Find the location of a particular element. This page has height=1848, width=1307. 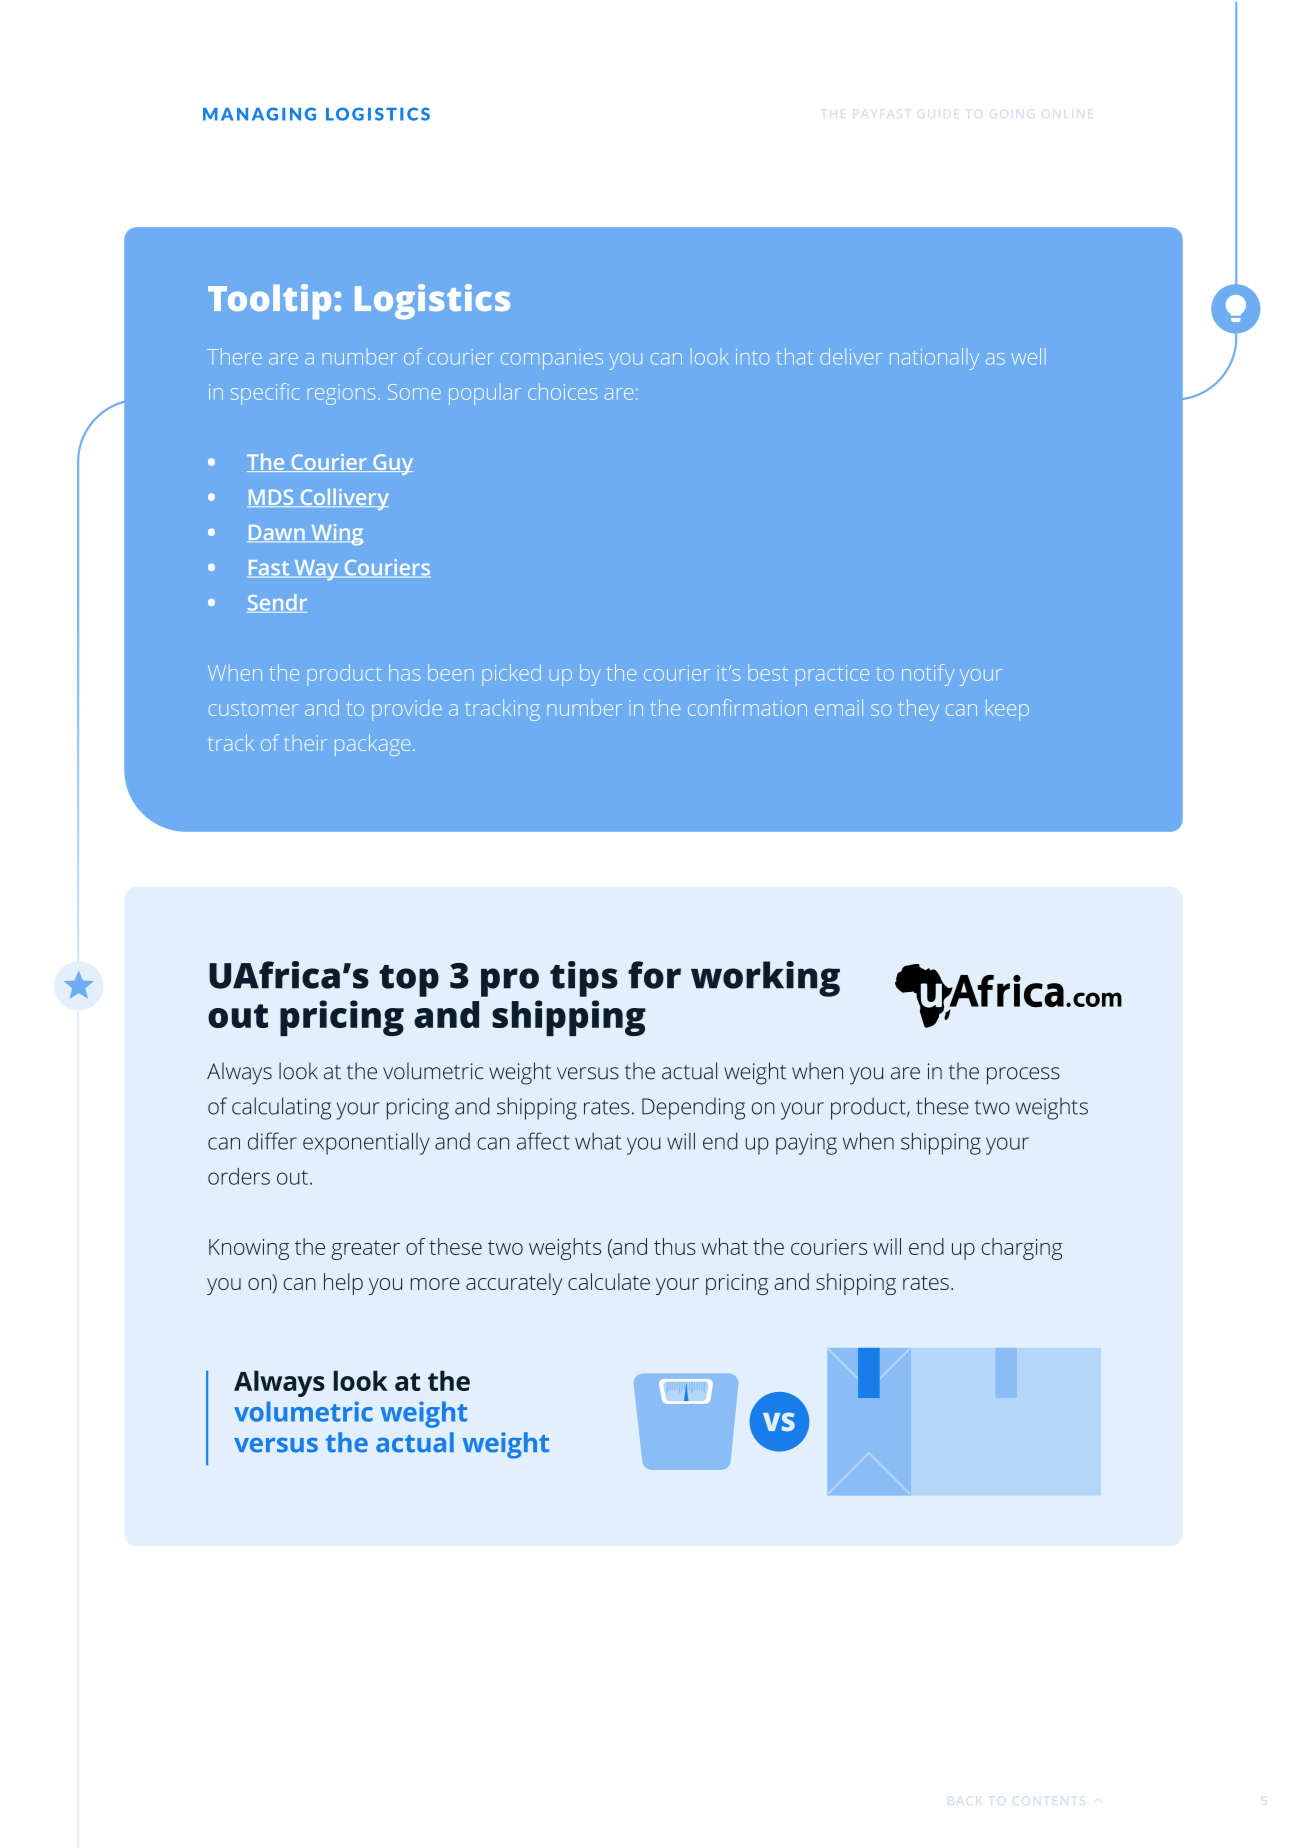

top is located at coordinates (409, 981).
